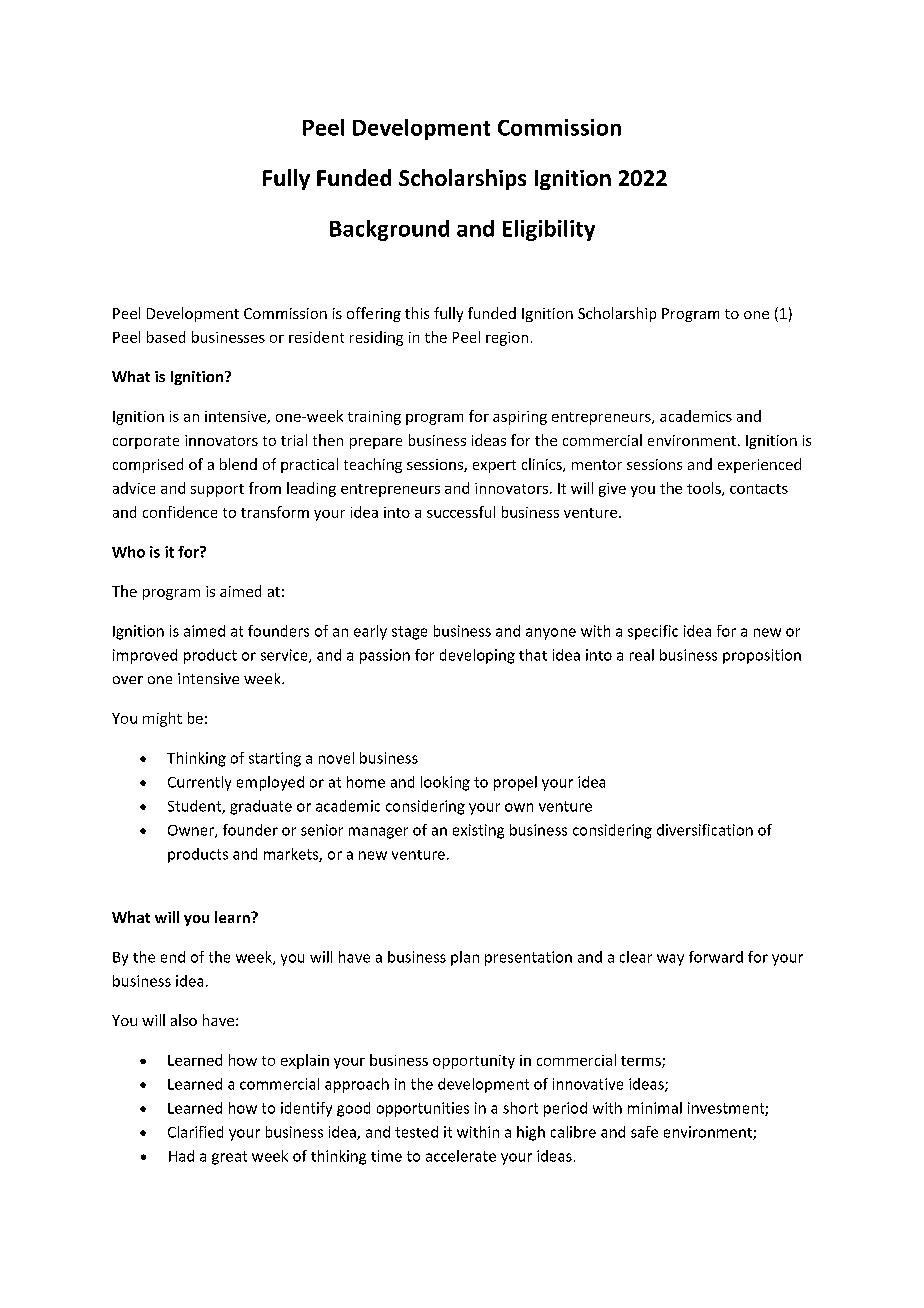 The width and height of the screenshot is (924, 1308). Describe the element at coordinates (549, 230) in the screenshot. I see `Eligibility` at that location.
